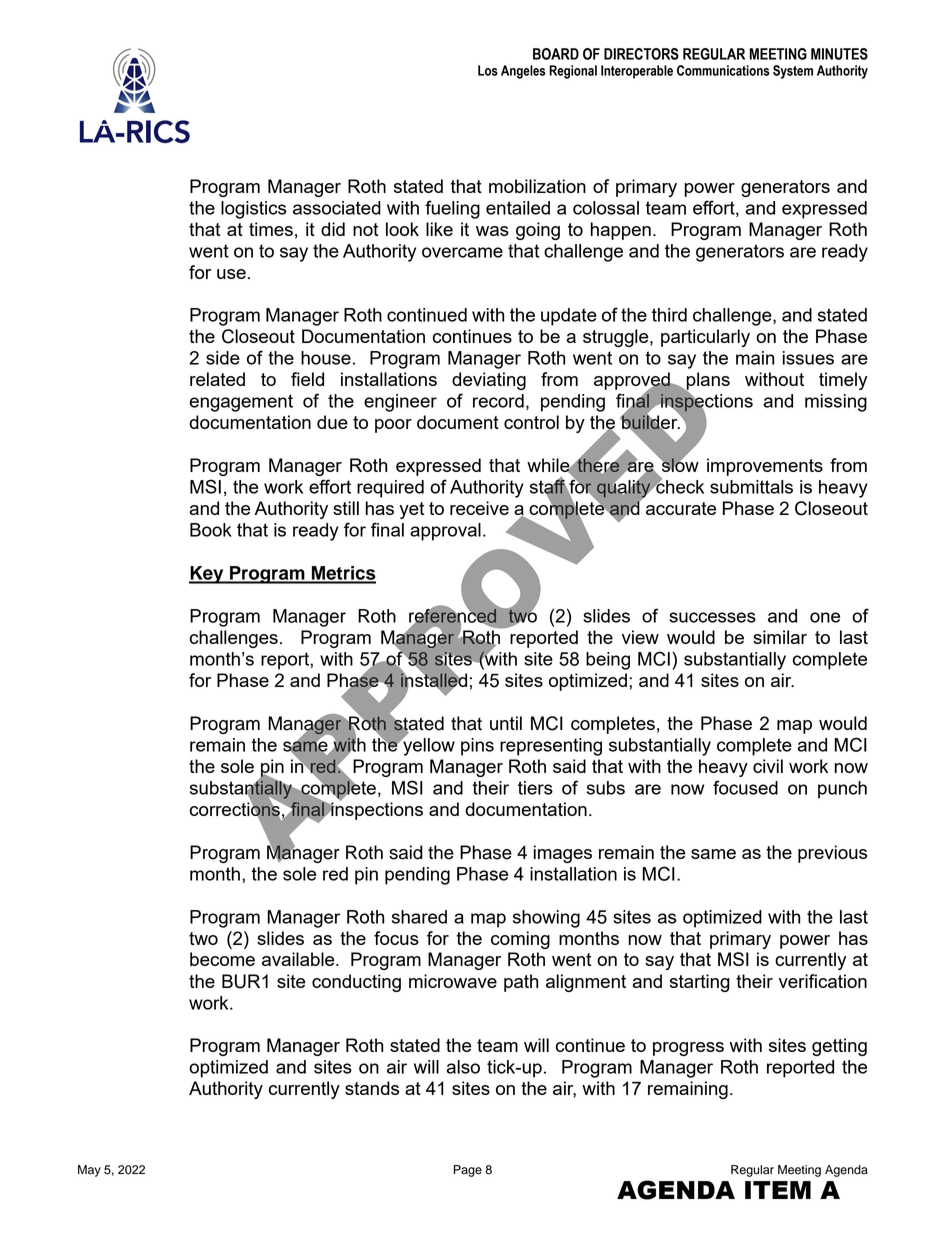 This screenshot has width=952, height=1233. Describe the element at coordinates (253, 210) in the screenshot. I see `logistics` at that location.
